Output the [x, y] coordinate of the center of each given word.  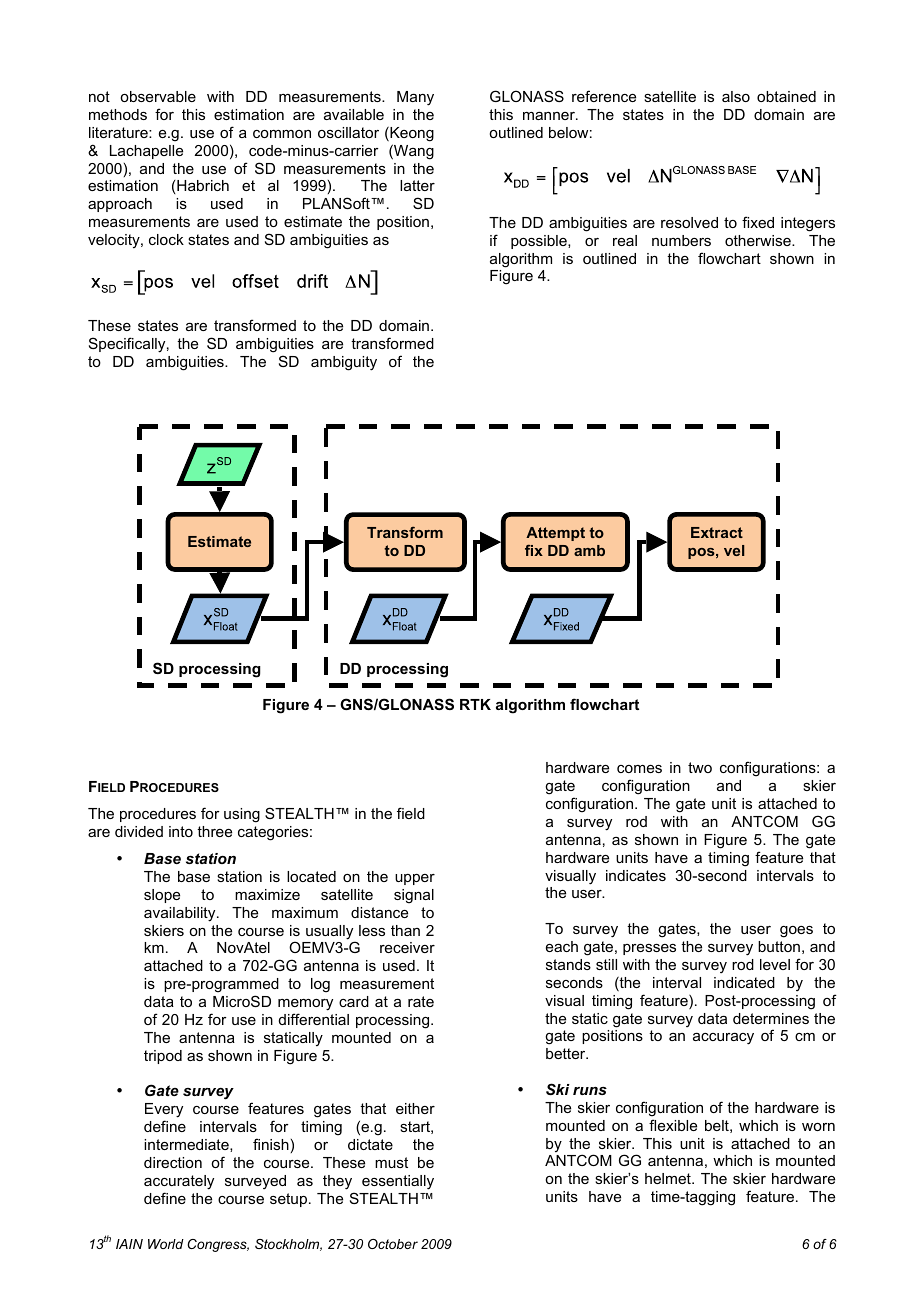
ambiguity [344, 363]
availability [181, 914]
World [166, 1244]
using [242, 815]
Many [415, 98]
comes [639, 769]
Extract [717, 532]
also [736, 96]
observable [158, 96]
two [700, 767]
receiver [407, 947]
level [775, 964]
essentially [398, 1182]
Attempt [555, 534]
